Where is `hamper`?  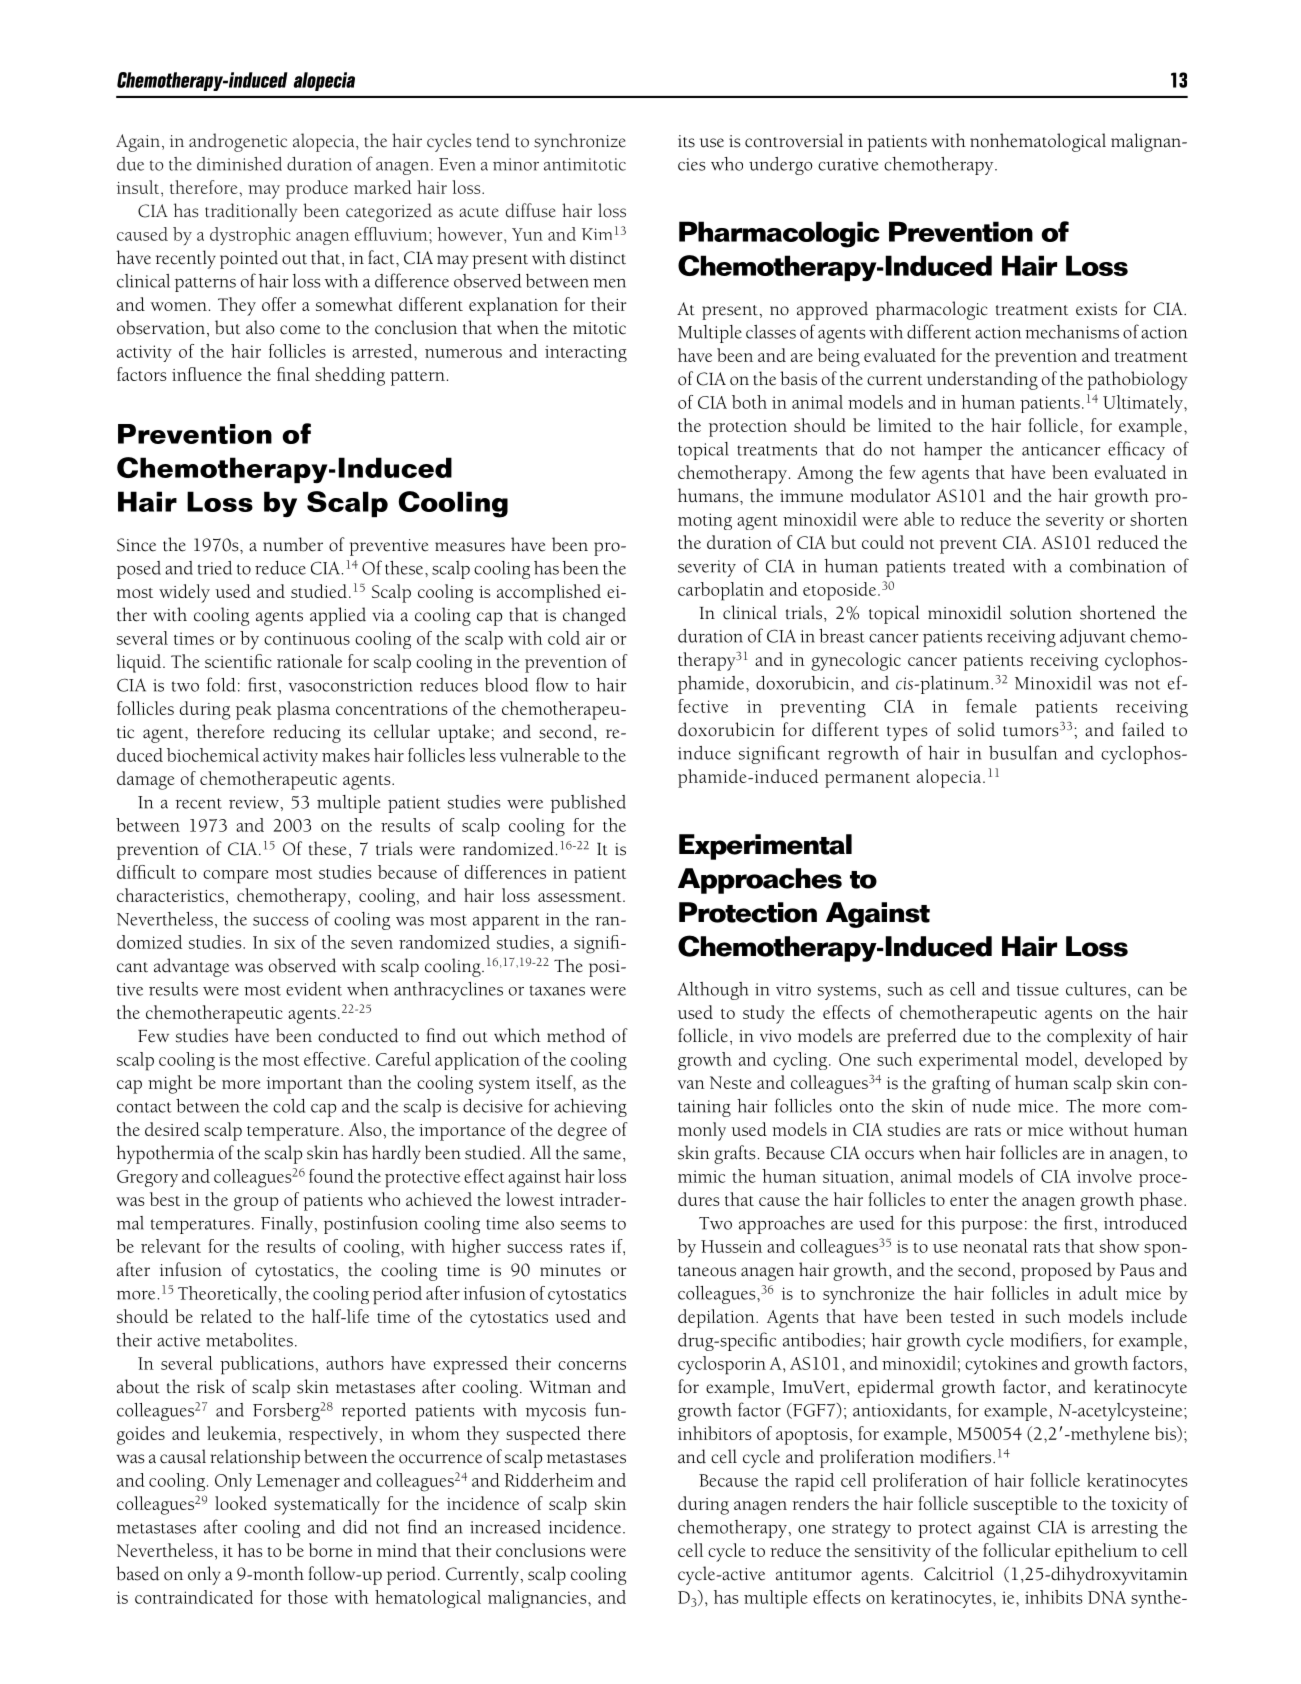 hamper is located at coordinates (953, 451).
